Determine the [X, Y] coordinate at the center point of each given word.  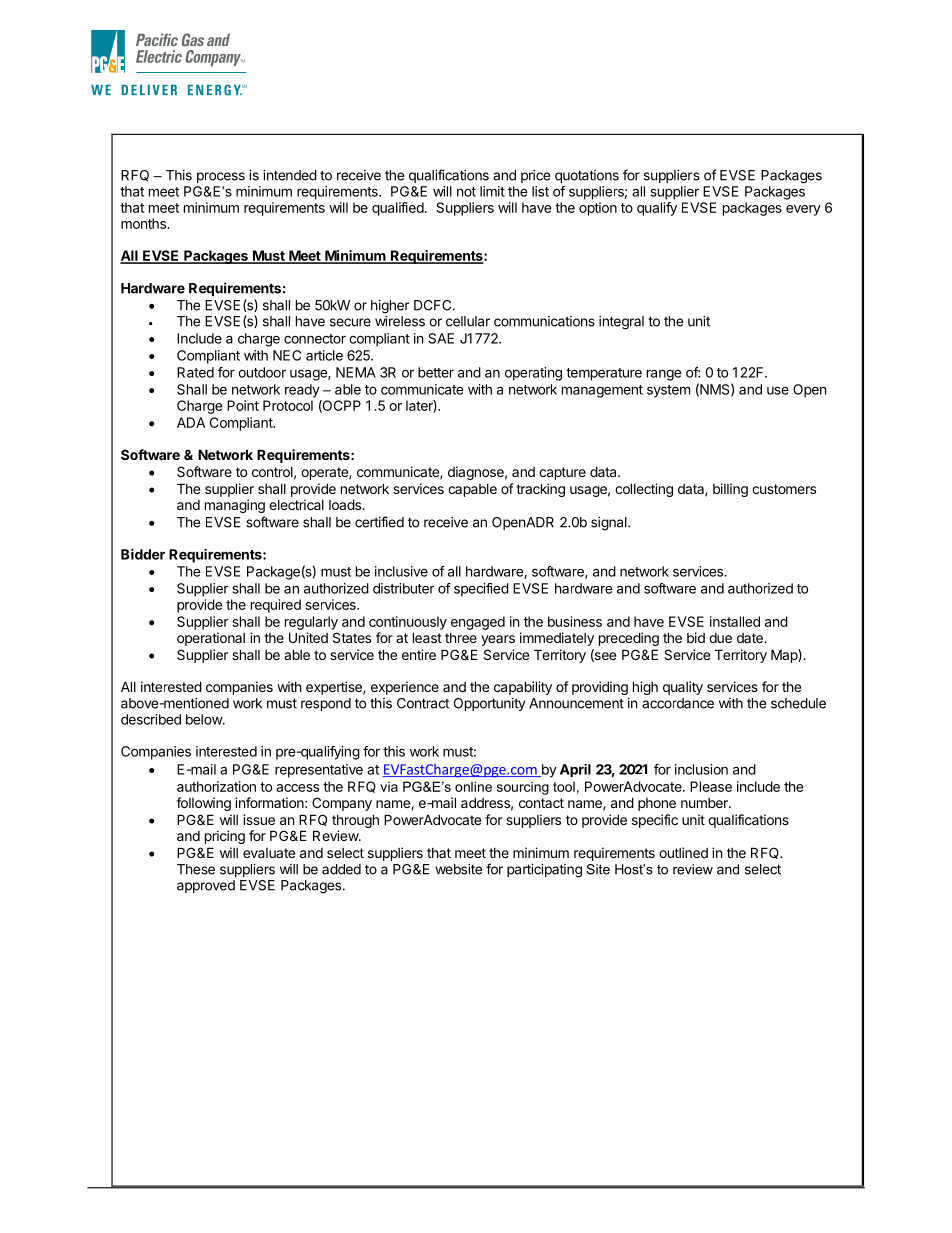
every [803, 210]
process [221, 177]
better [436, 372]
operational [211, 639]
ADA [191, 422]
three [461, 638]
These [196, 869]
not [466, 192]
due [720, 638]
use [778, 390]
